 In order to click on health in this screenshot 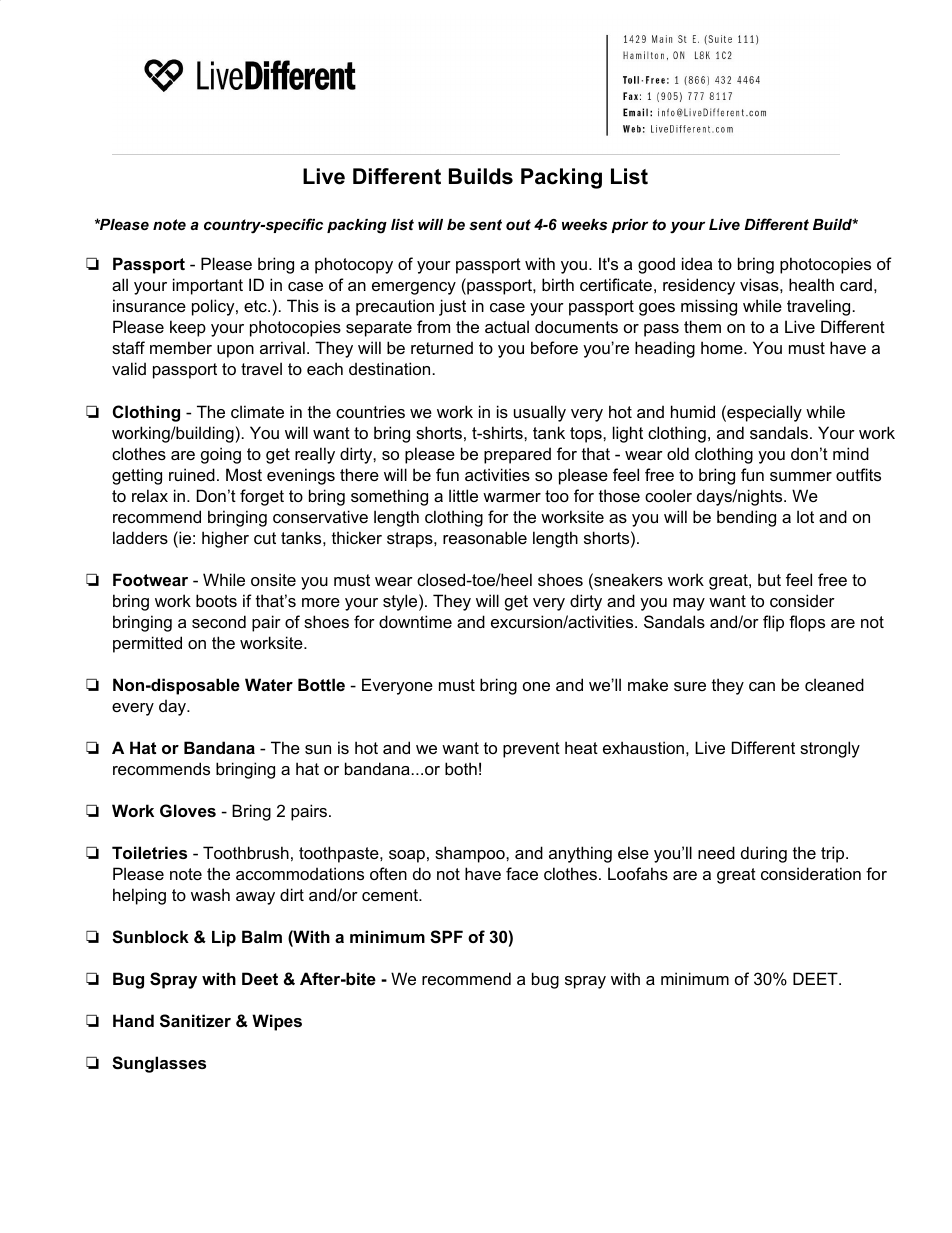, I will do `click(811, 284)`.
